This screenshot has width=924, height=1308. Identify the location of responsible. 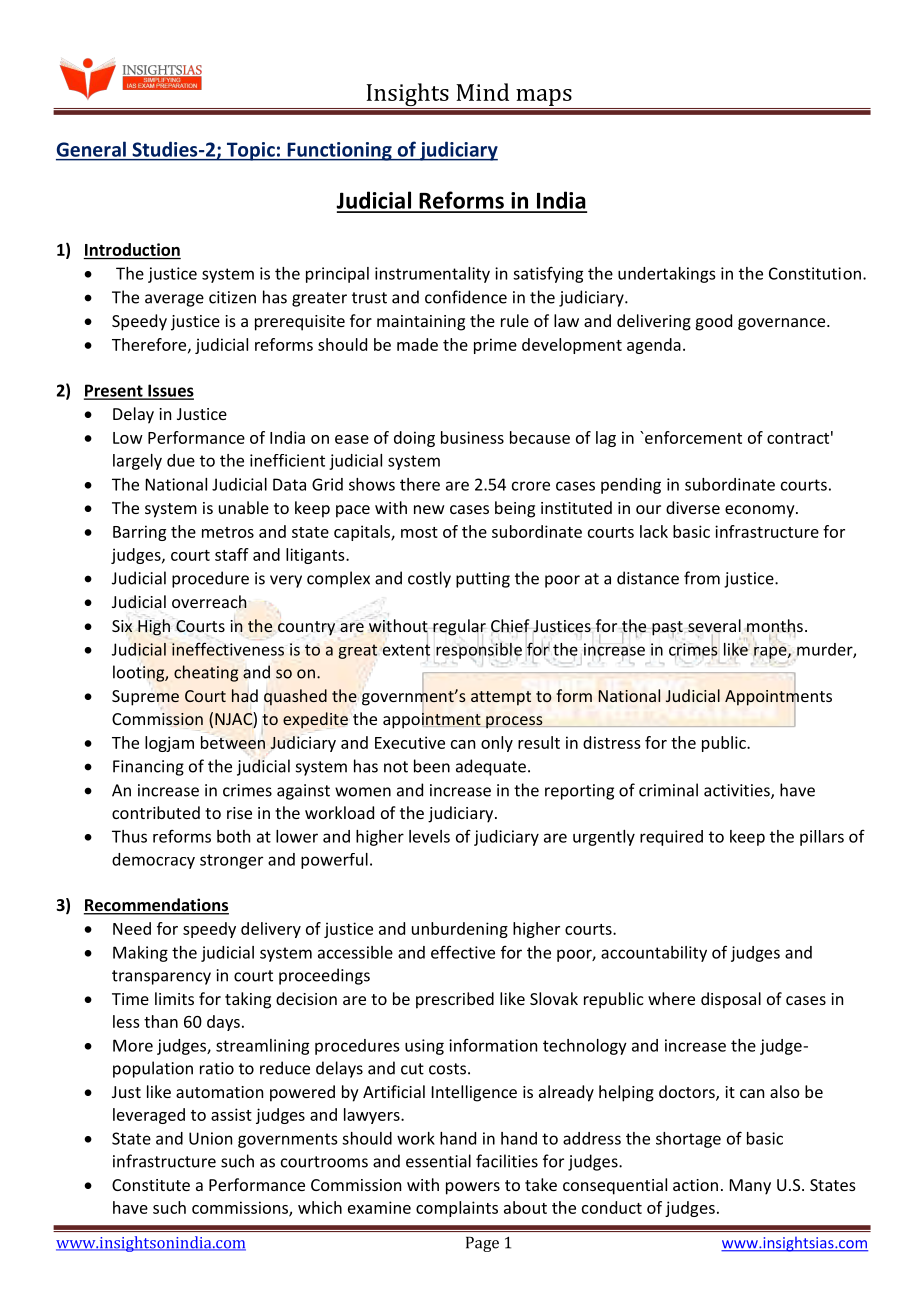
(479, 649).
